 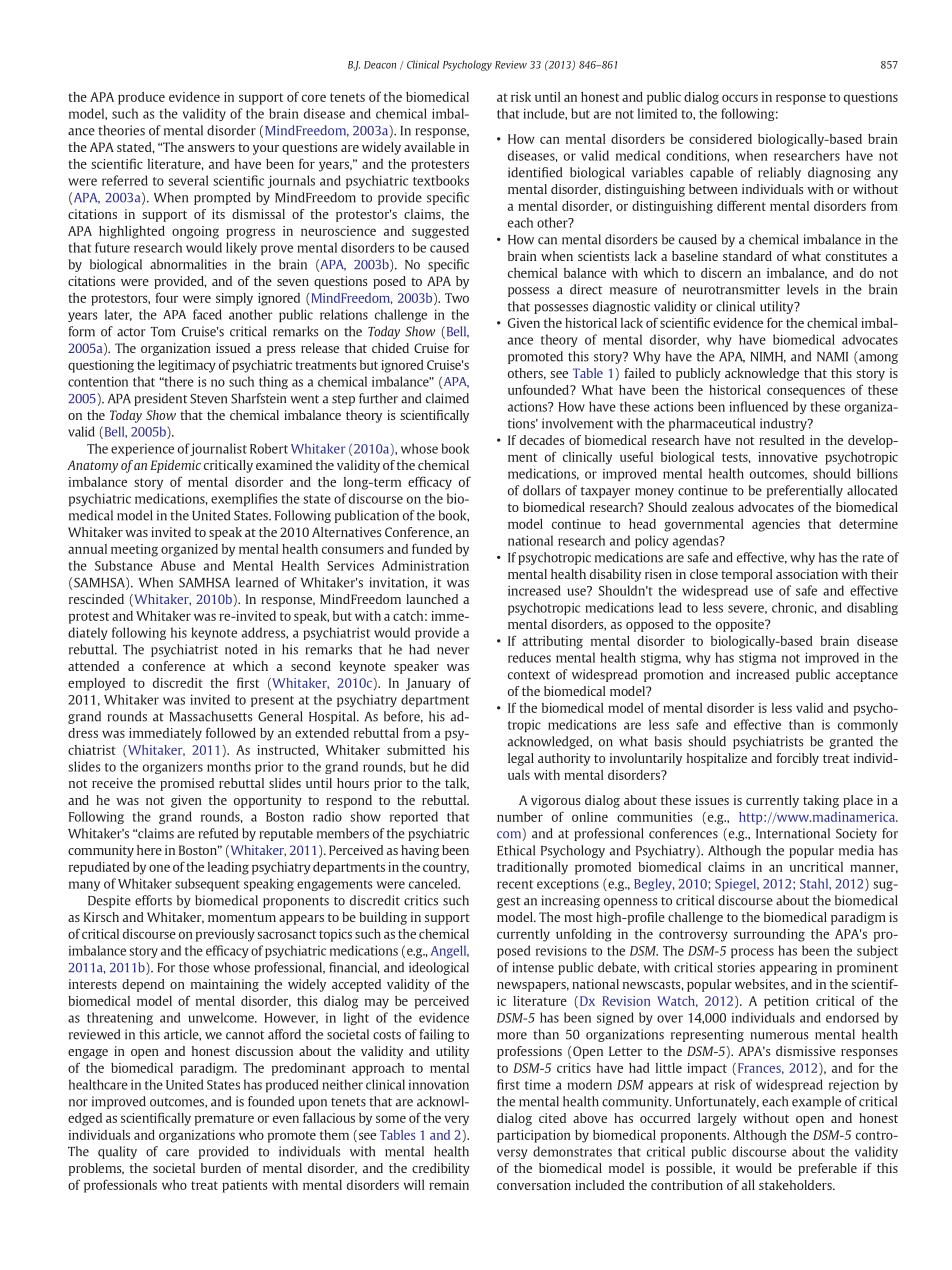 What do you see at coordinates (740, 98) in the image?
I see `occurs` at bounding box center [740, 98].
